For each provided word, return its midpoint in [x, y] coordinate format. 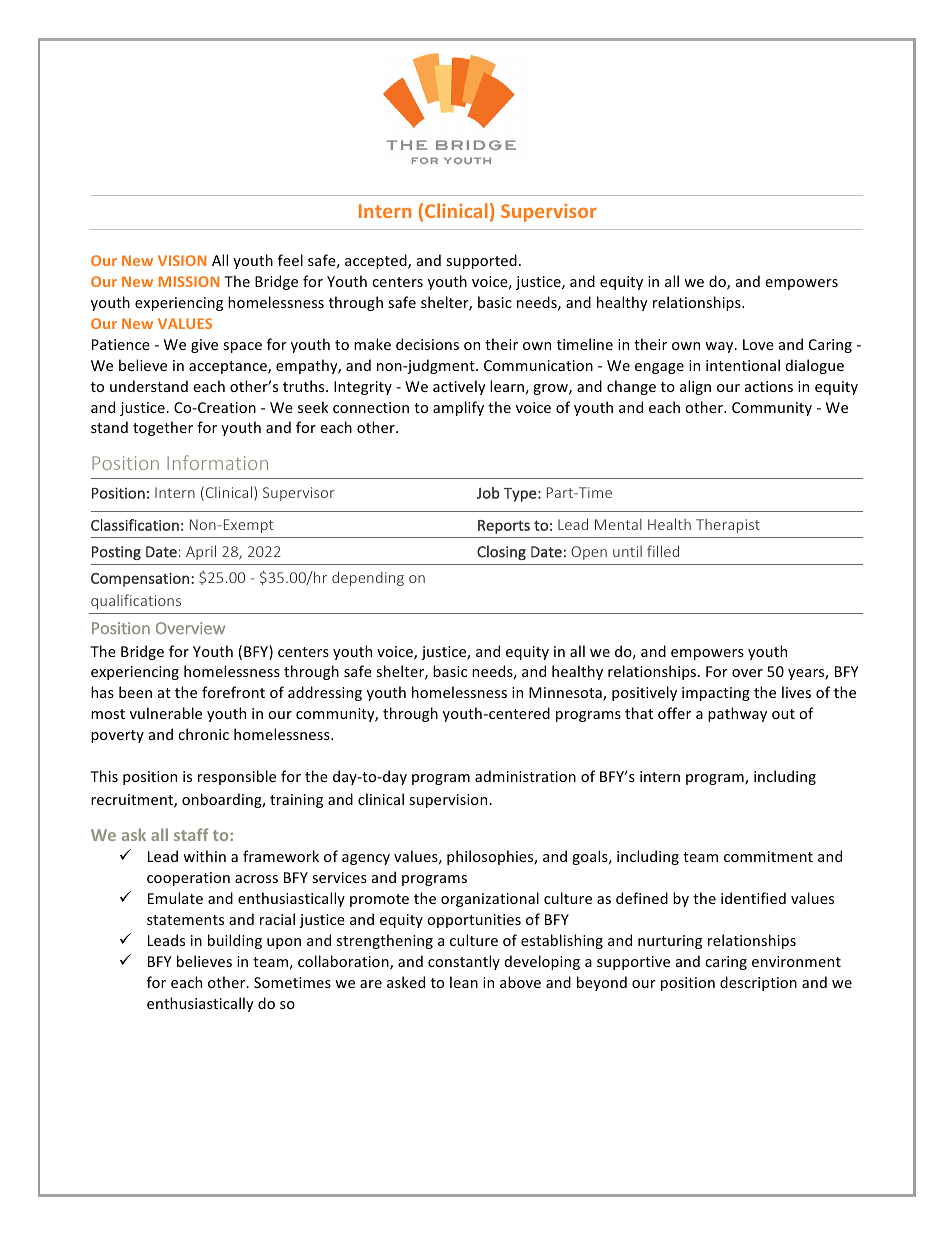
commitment [768, 856]
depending [368, 578]
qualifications [136, 601]
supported [481, 261]
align [695, 387]
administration [525, 776]
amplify [458, 408]
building [235, 941]
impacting [716, 694]
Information [217, 462]
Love [758, 344]
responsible [237, 777]
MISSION [189, 281]
